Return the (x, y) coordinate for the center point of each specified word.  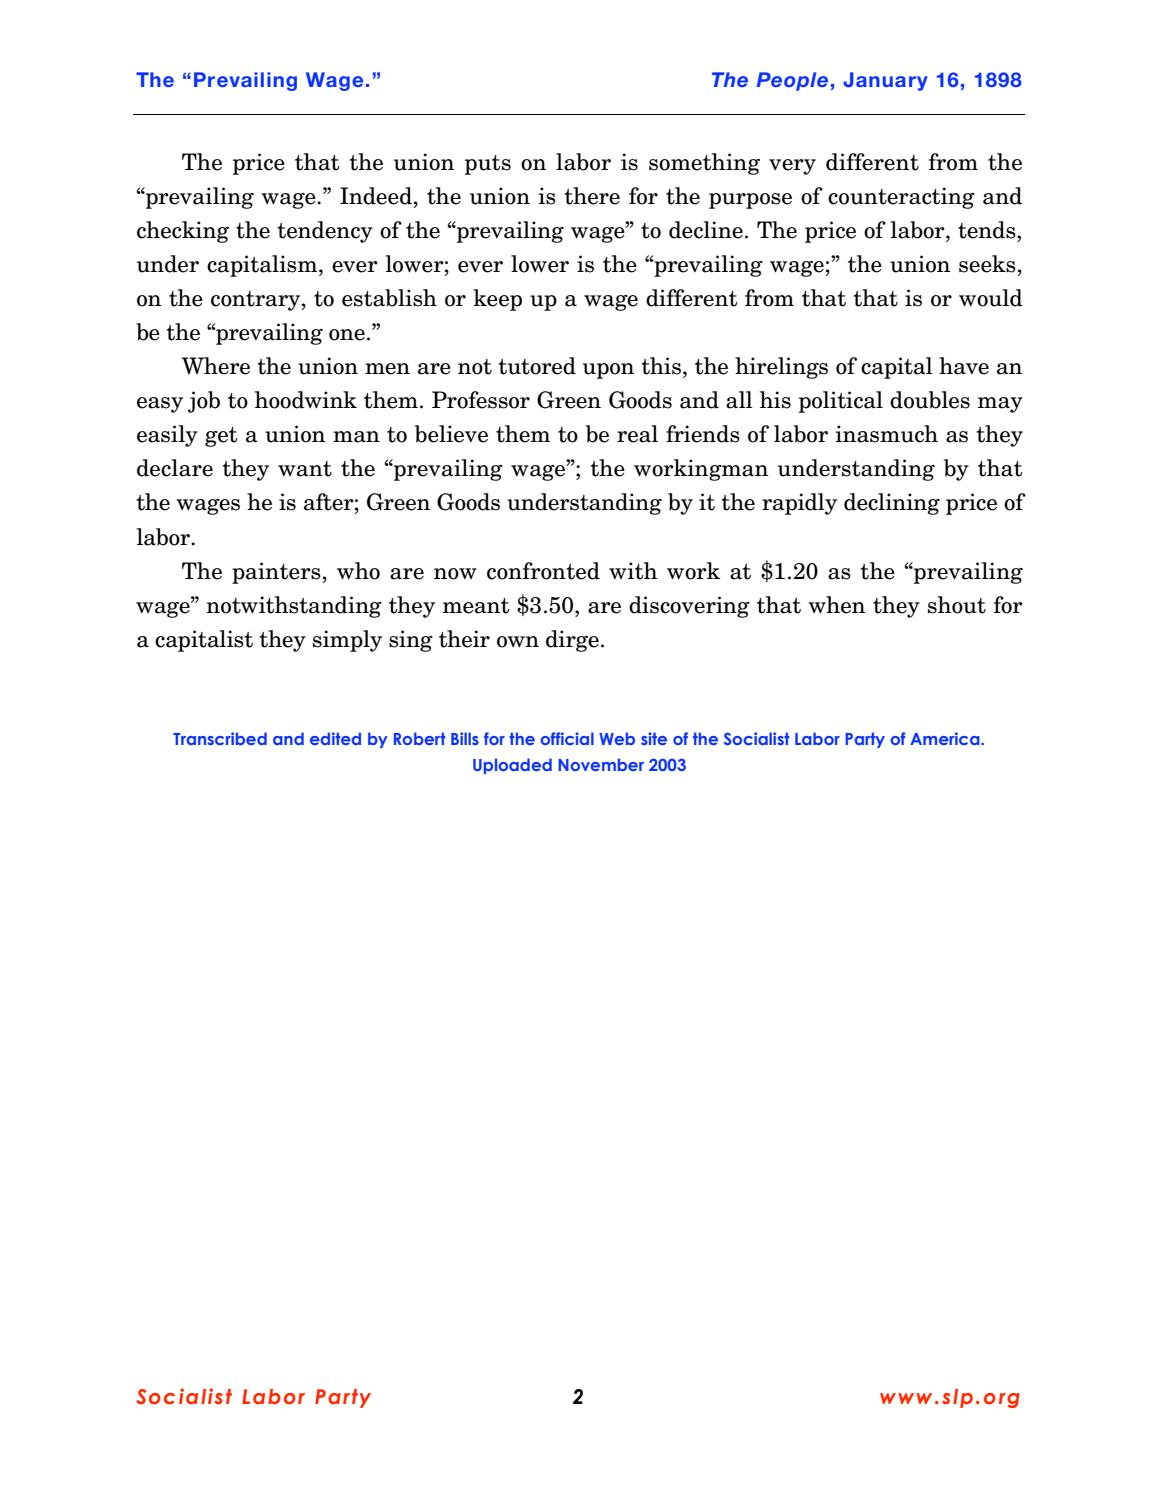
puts (488, 165)
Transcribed (220, 738)
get (221, 437)
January (885, 81)
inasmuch (886, 434)
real (637, 434)
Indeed (376, 196)
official (567, 738)
